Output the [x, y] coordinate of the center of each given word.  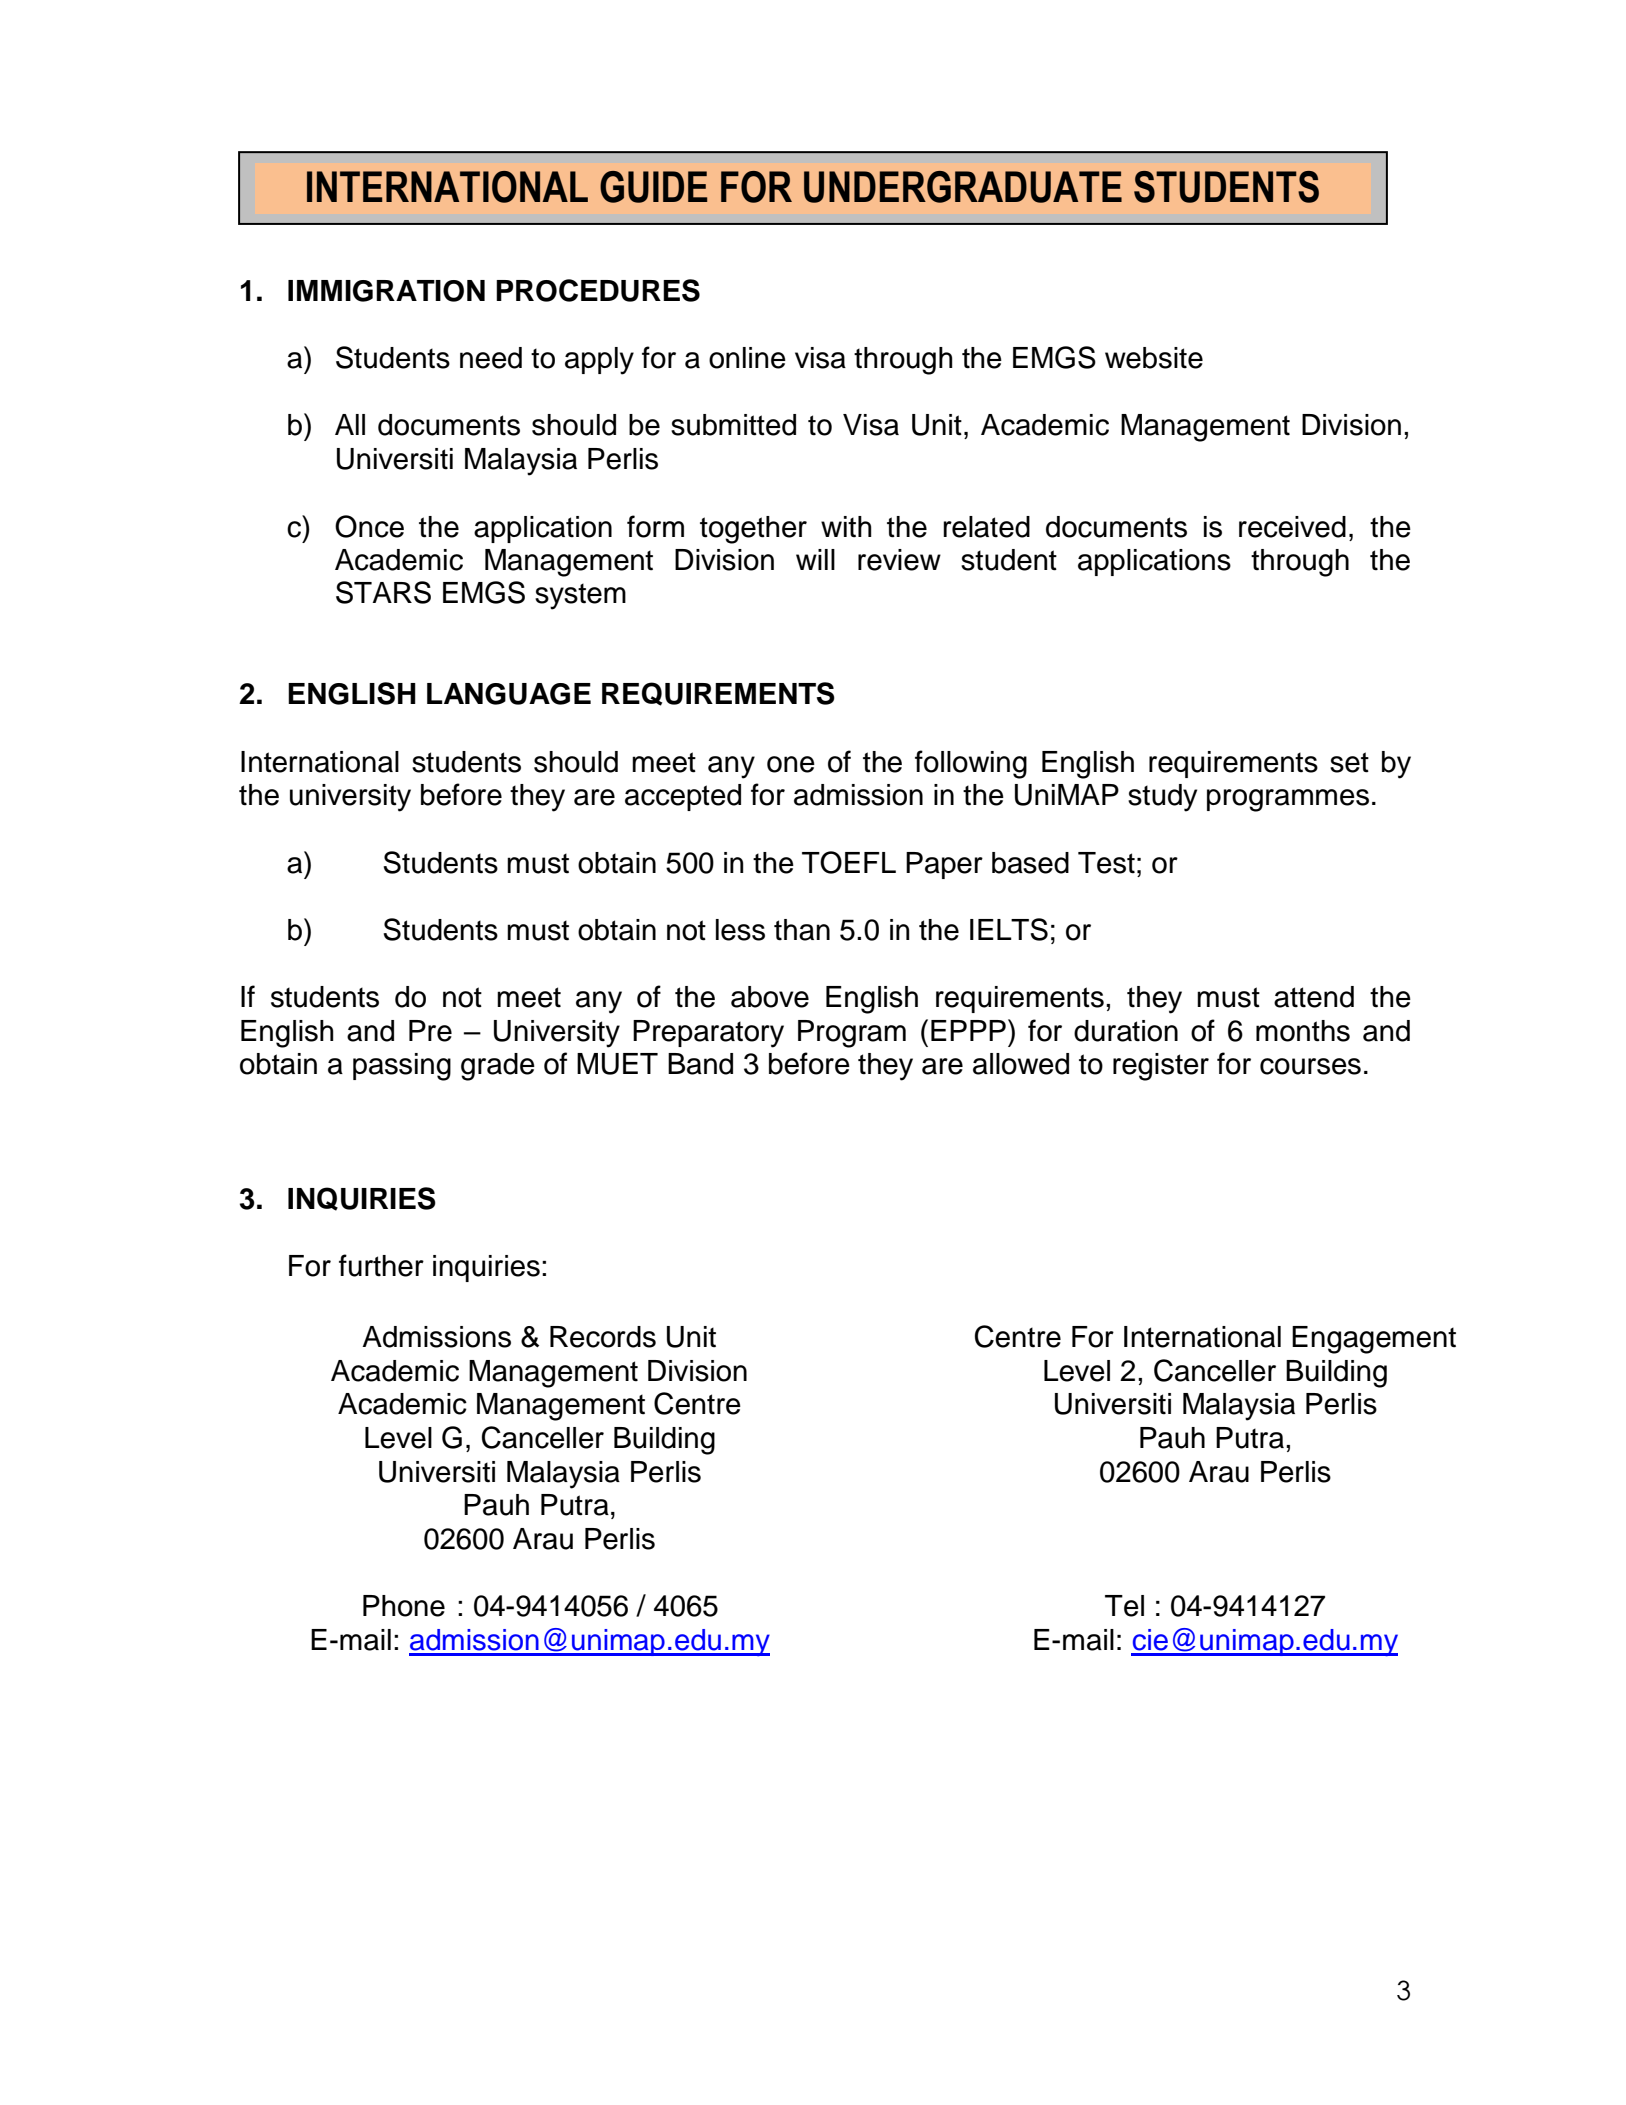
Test [1106, 863]
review [899, 560]
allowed [1021, 1064]
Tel [1124, 1606]
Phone [404, 1606]
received [1292, 527]
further [381, 1265]
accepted [683, 797]
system [580, 596]
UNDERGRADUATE [963, 187]
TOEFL [849, 862]
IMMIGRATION [386, 291]
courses [1310, 1066]
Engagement [1374, 1340]
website [1154, 358]
